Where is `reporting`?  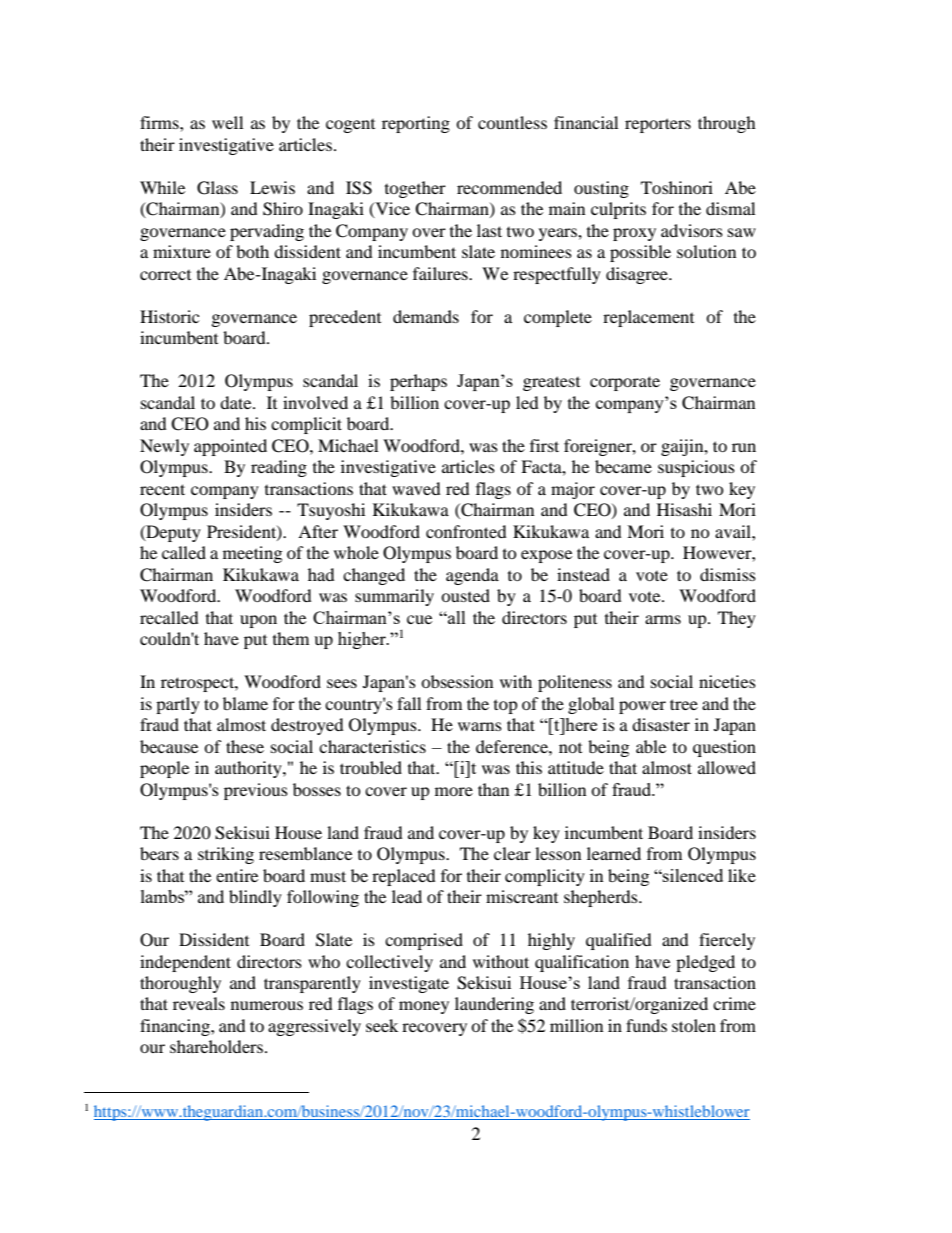 reporting is located at coordinates (416, 124).
